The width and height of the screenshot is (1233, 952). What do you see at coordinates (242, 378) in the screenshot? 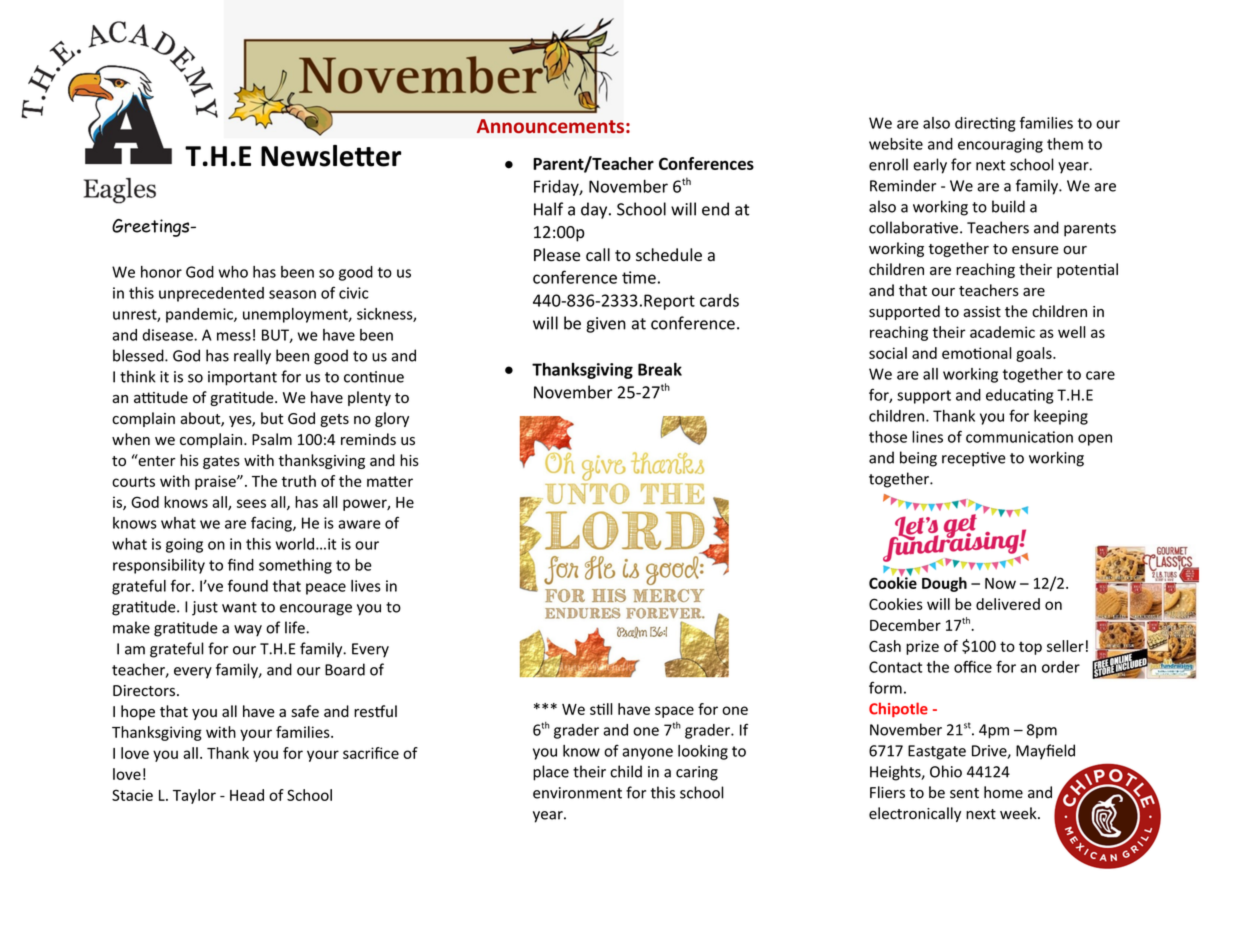
I see `important` at bounding box center [242, 378].
